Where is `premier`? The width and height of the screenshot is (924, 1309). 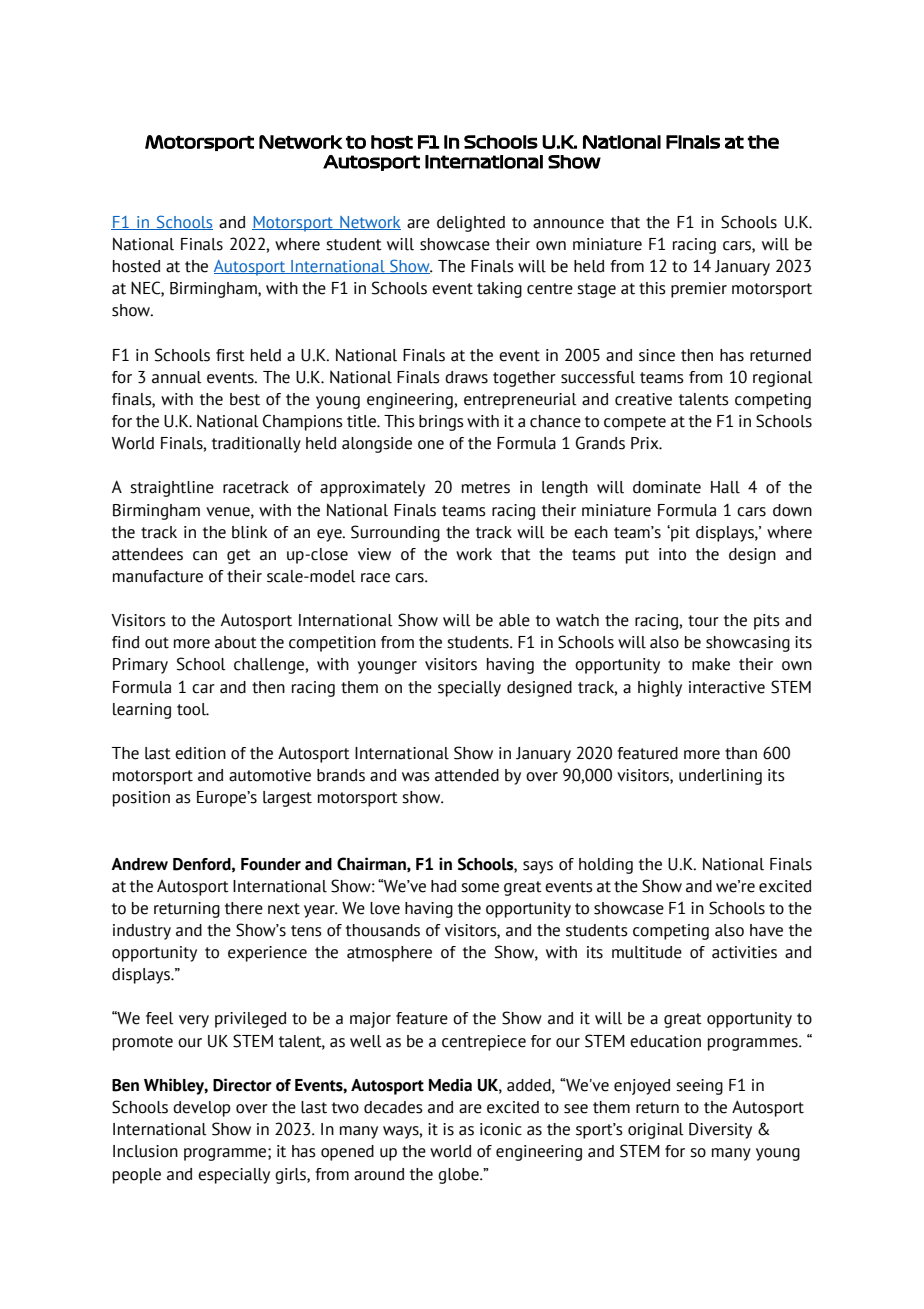
premier is located at coordinates (699, 290).
